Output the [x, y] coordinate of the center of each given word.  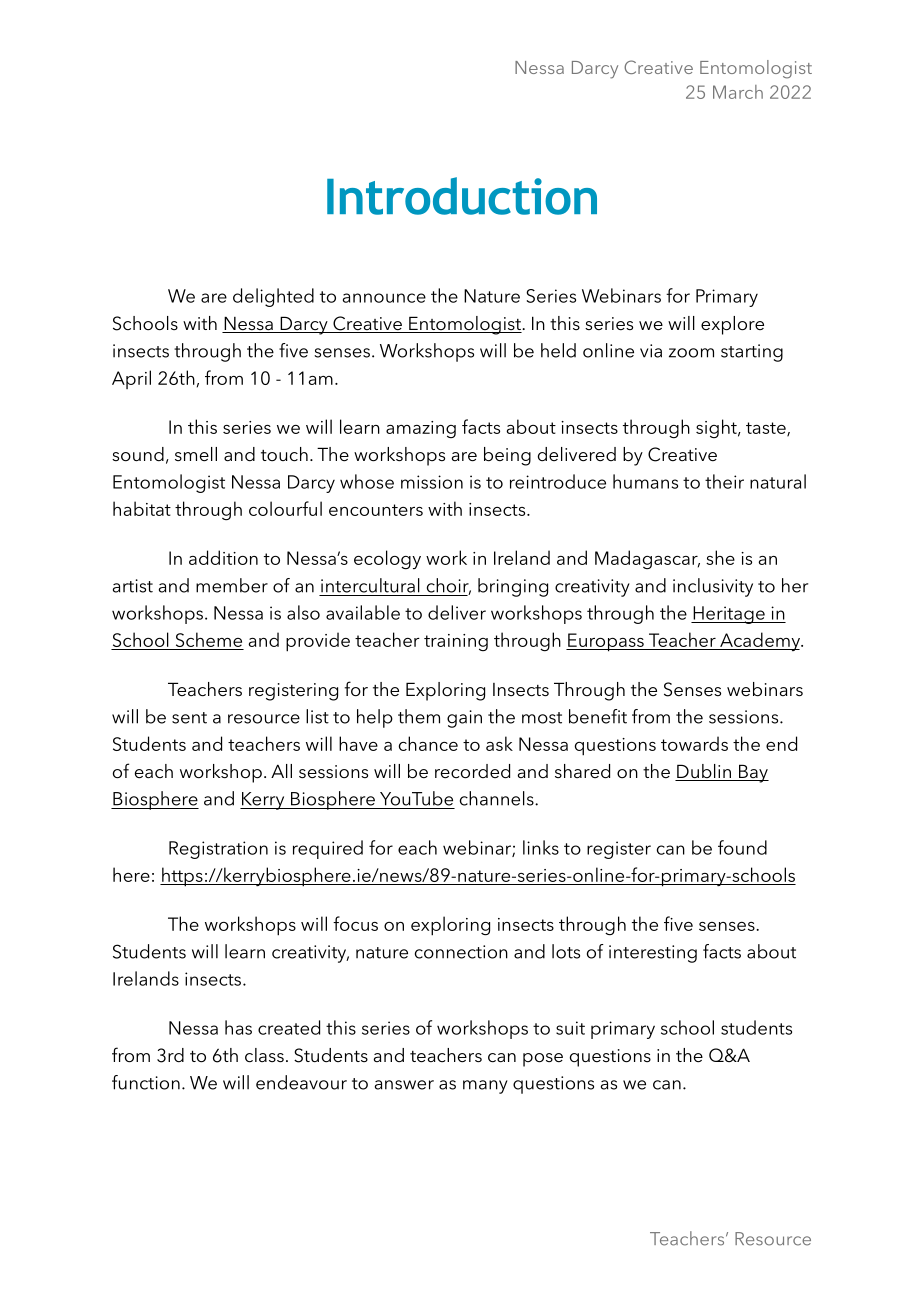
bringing [513, 587]
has [238, 1027]
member [232, 585]
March [738, 92]
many [485, 1087]
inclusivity [713, 587]
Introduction [462, 196]
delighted [273, 297]
